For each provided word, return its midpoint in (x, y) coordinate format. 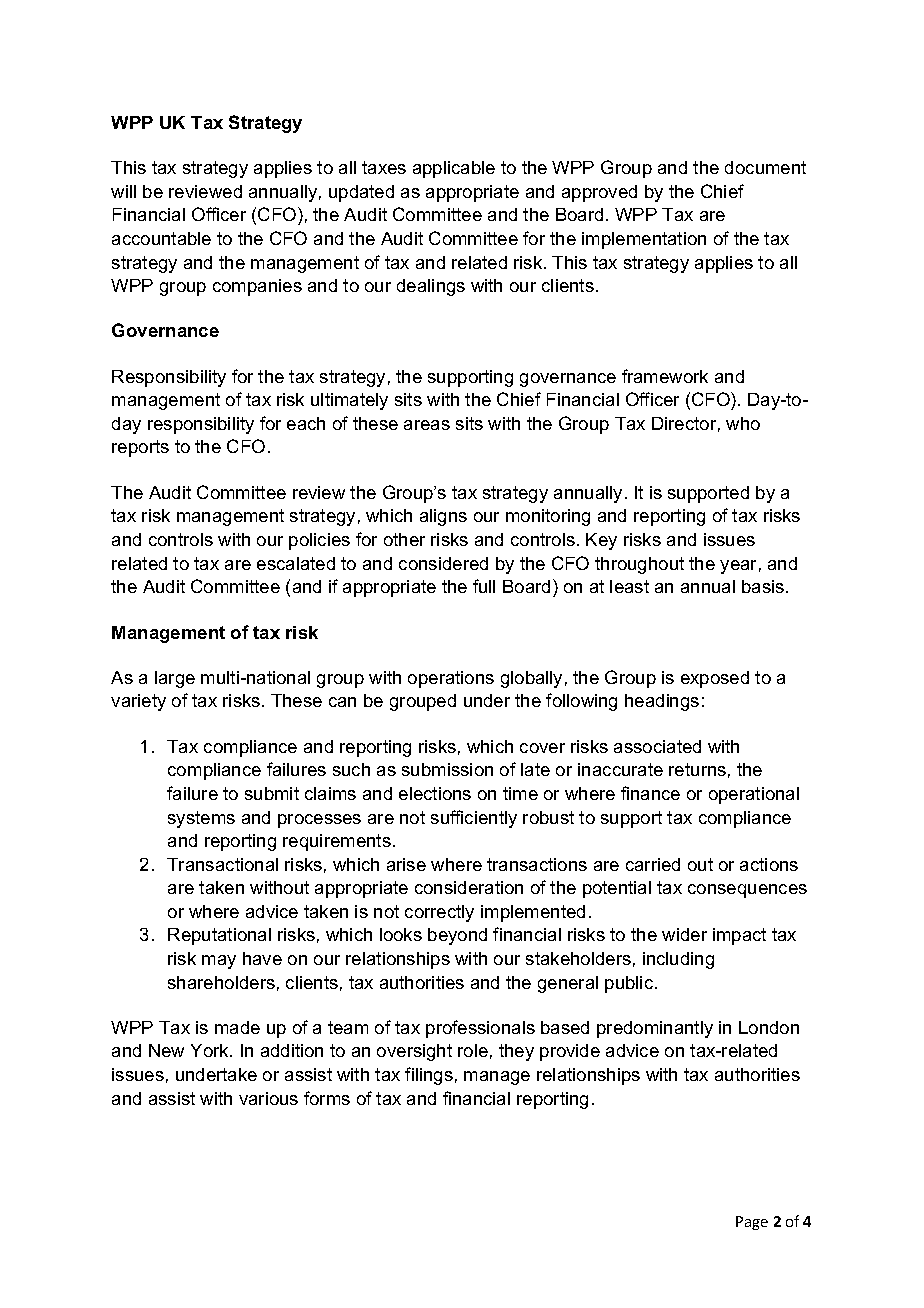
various (268, 1098)
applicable (454, 169)
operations (451, 679)
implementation (644, 240)
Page (752, 1223)
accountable (161, 238)
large (175, 679)
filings (429, 1076)
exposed (715, 679)
